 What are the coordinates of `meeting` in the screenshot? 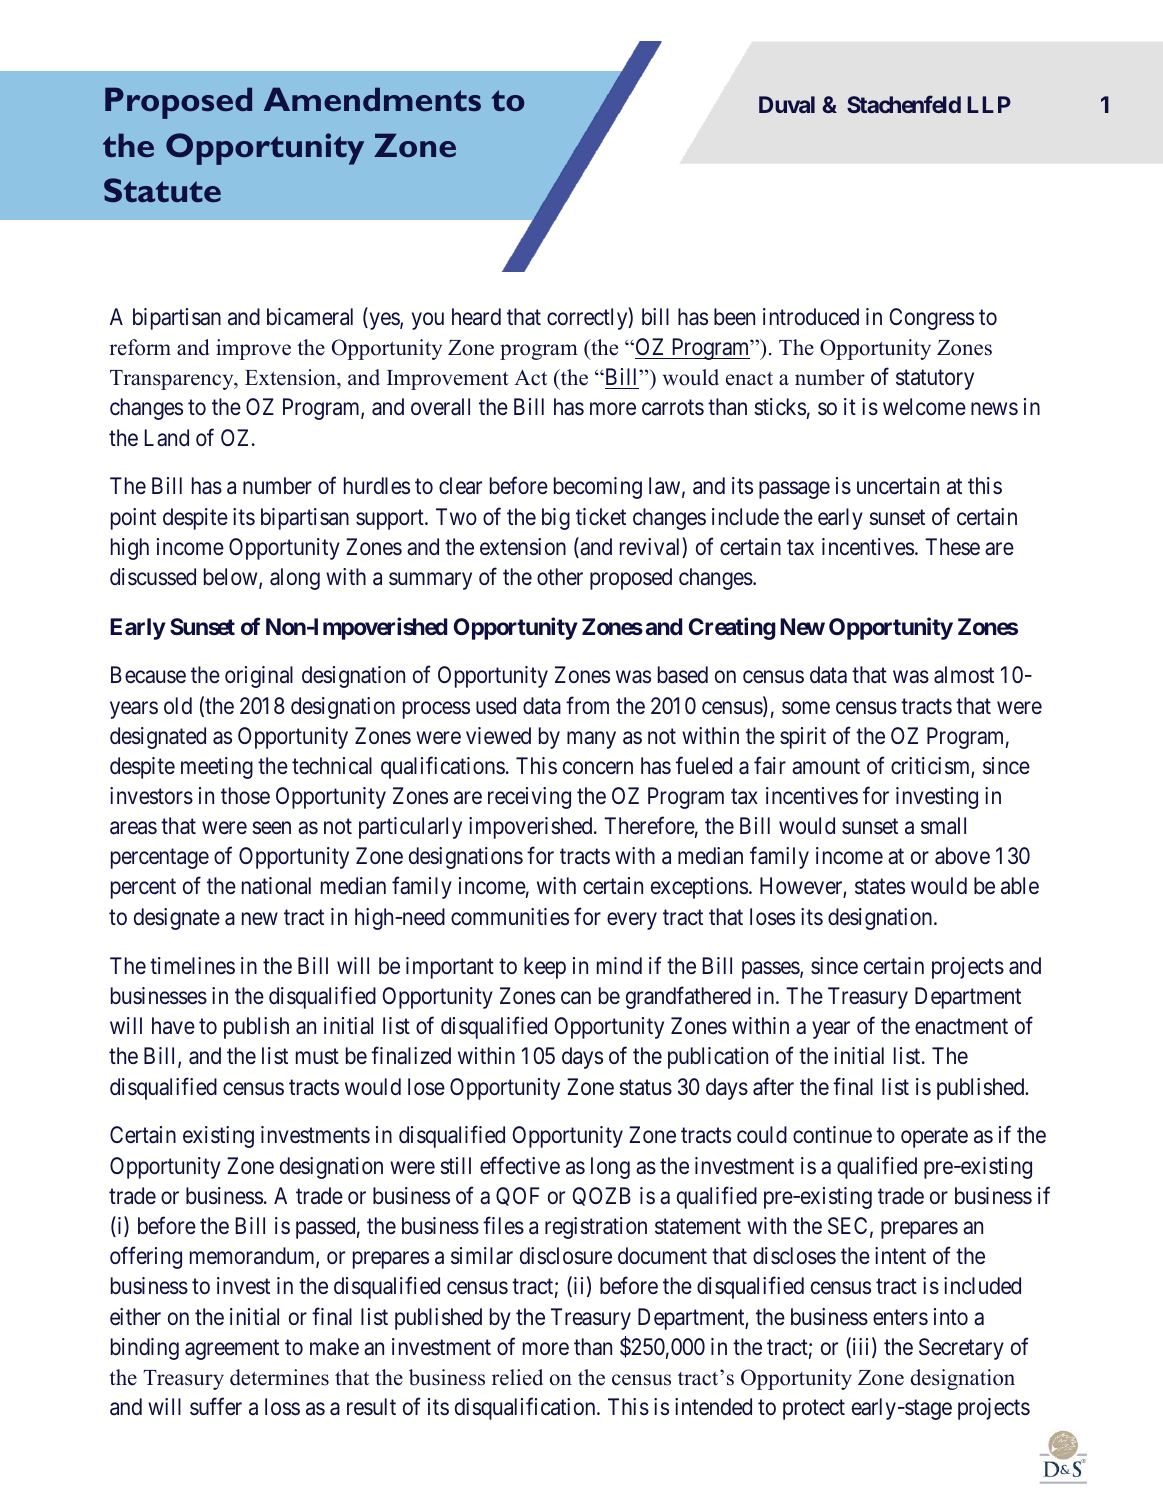 It's located at (217, 768).
